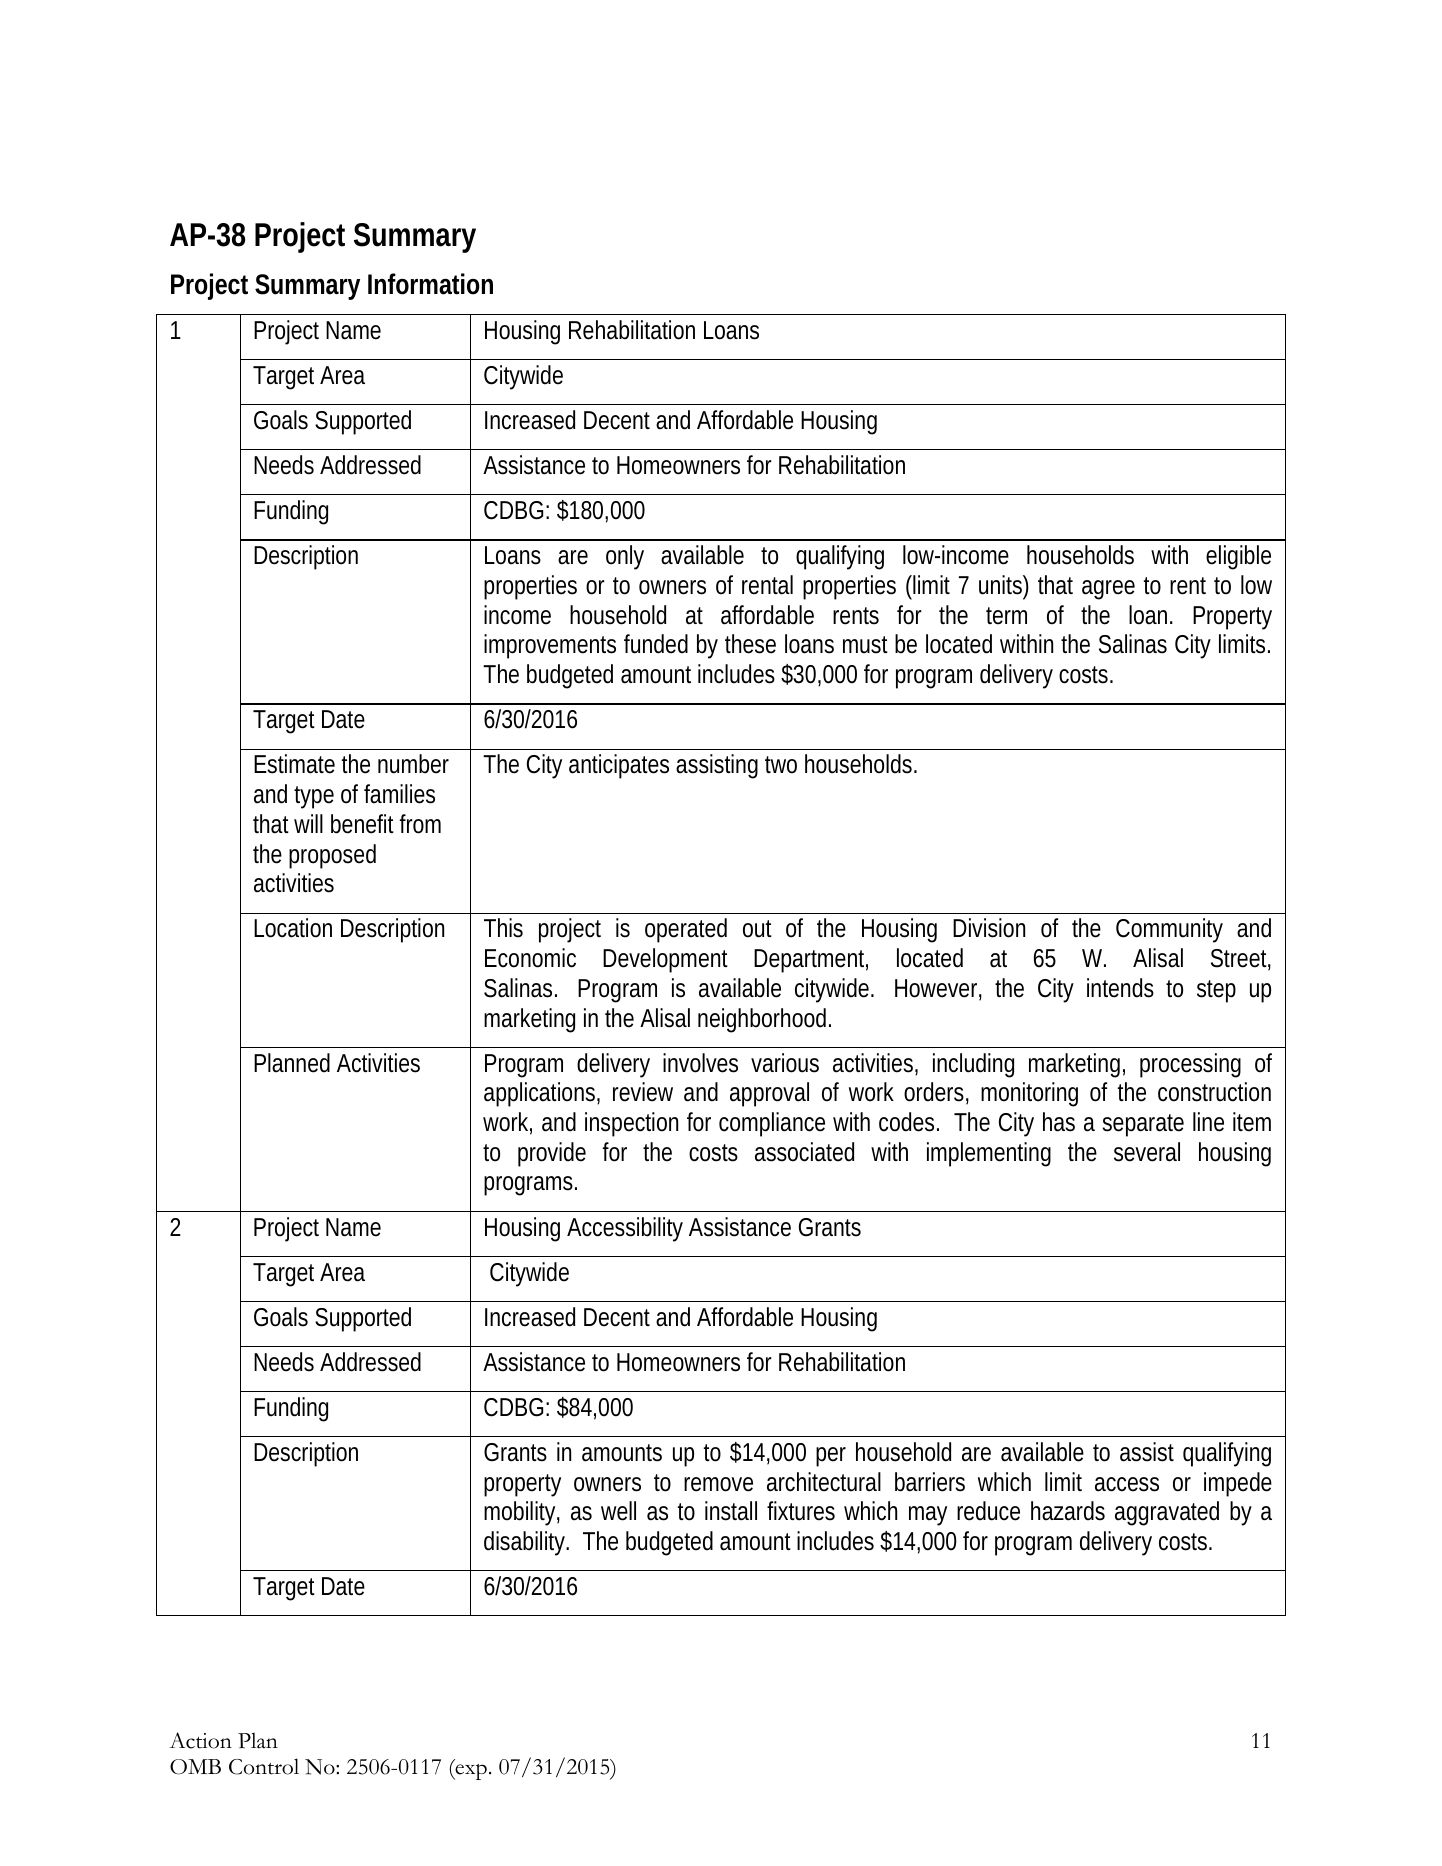 This screenshot has height=1866, width=1442. Describe the element at coordinates (470, 1772) in the screenshot. I see `exp` at that location.
